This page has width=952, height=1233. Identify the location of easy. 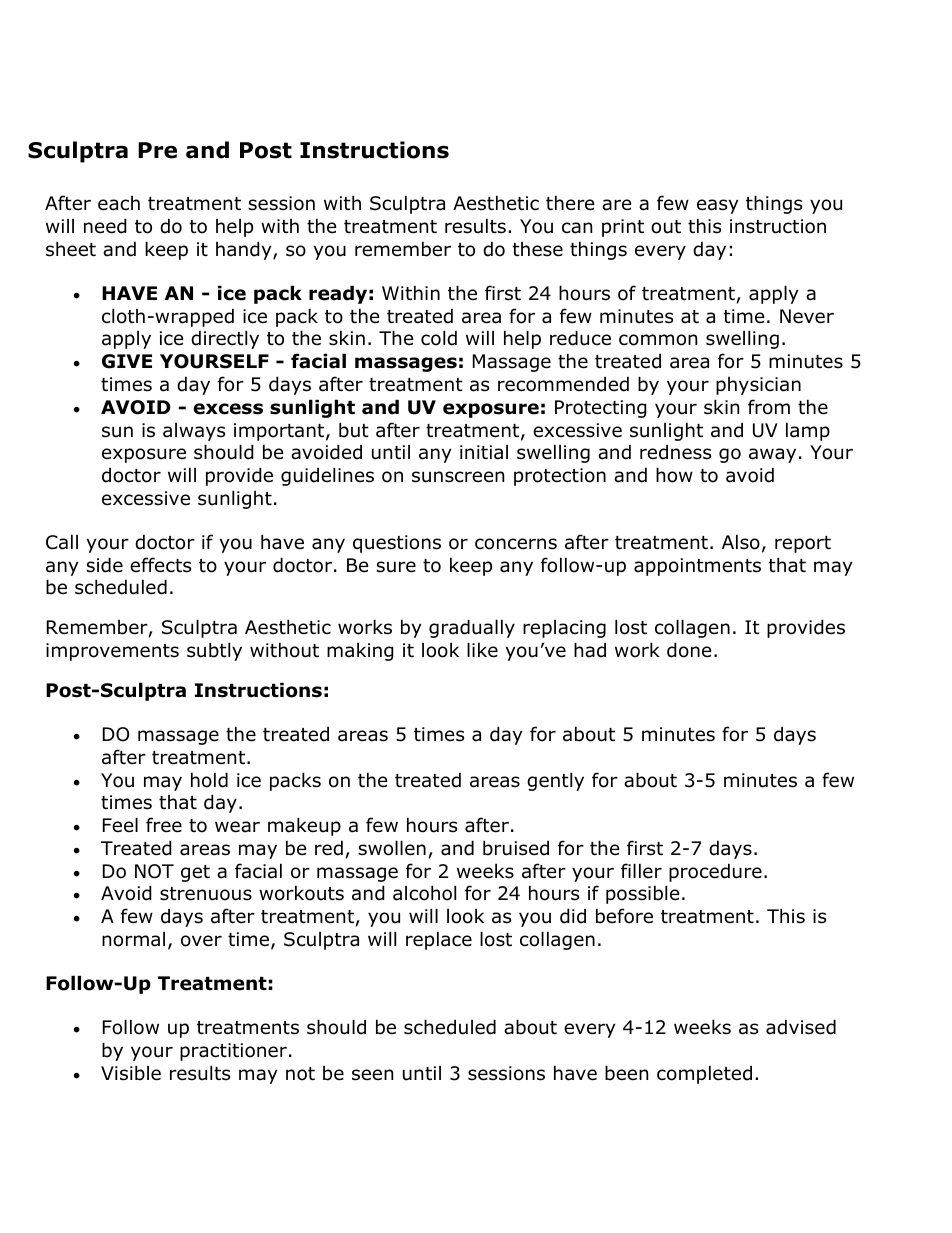
(718, 206).
